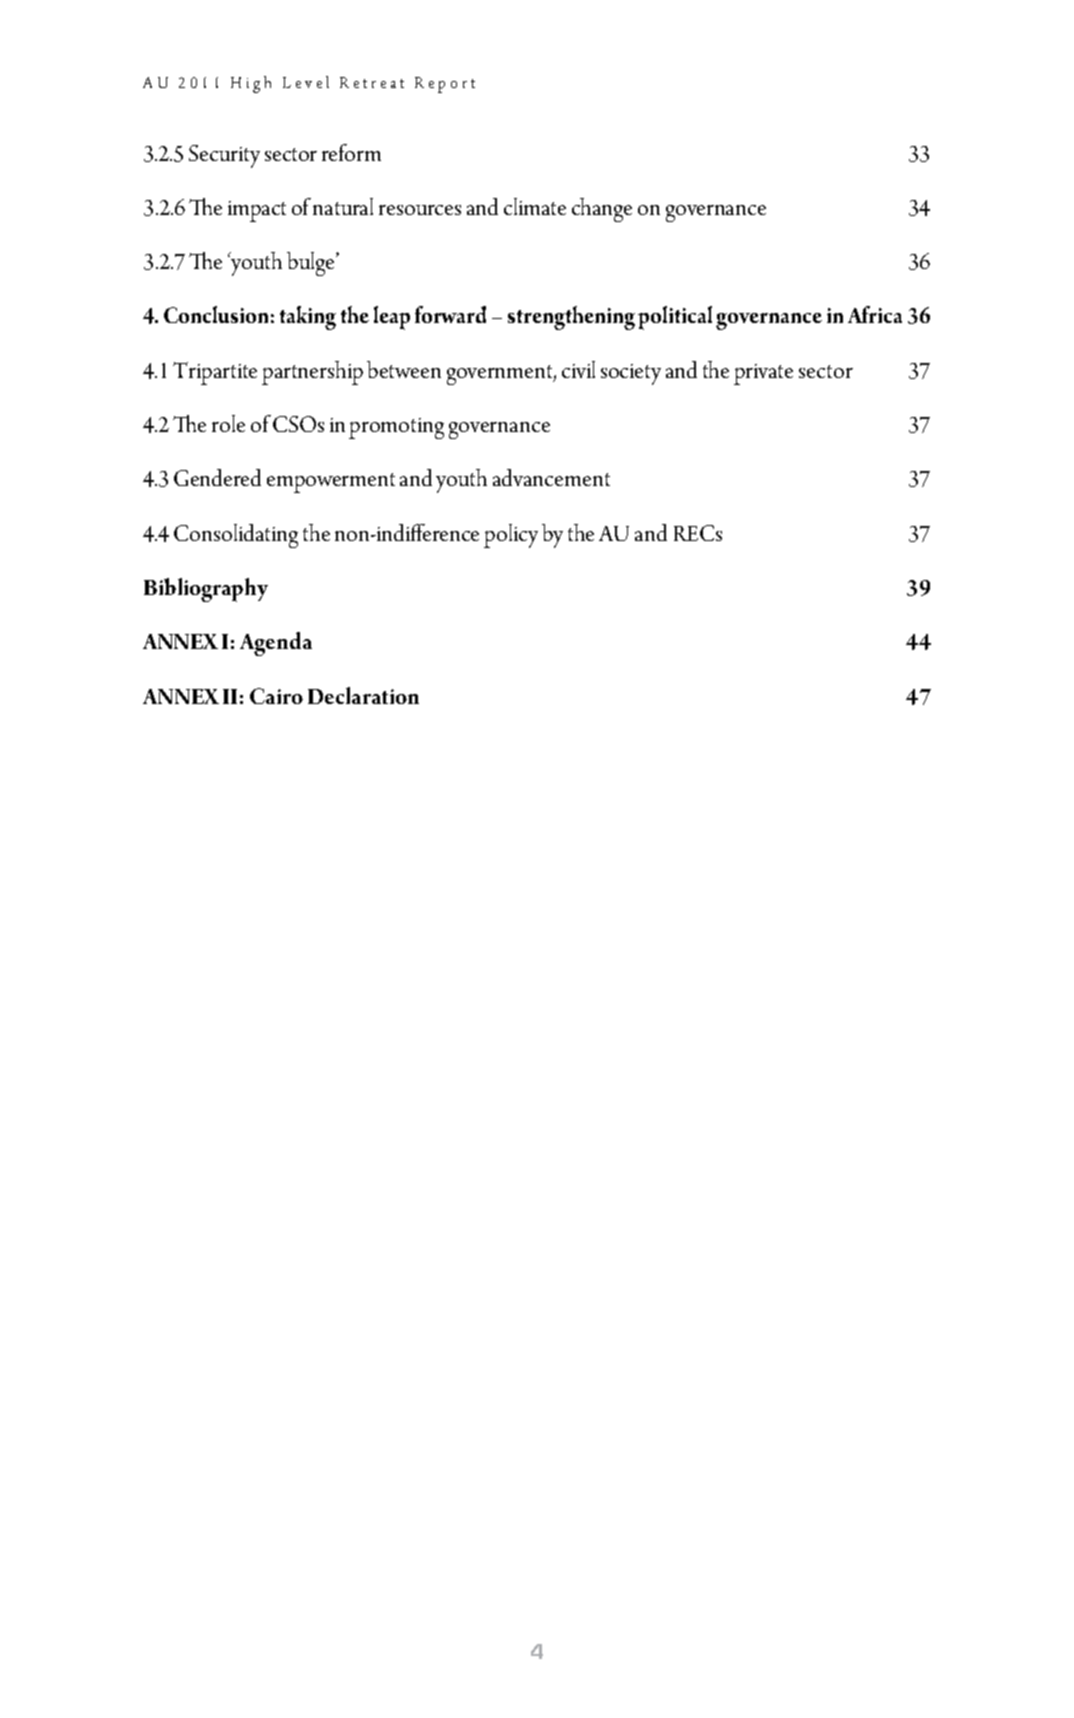 The height and width of the screenshot is (1718, 1074). I want to click on Security, so click(224, 156).
